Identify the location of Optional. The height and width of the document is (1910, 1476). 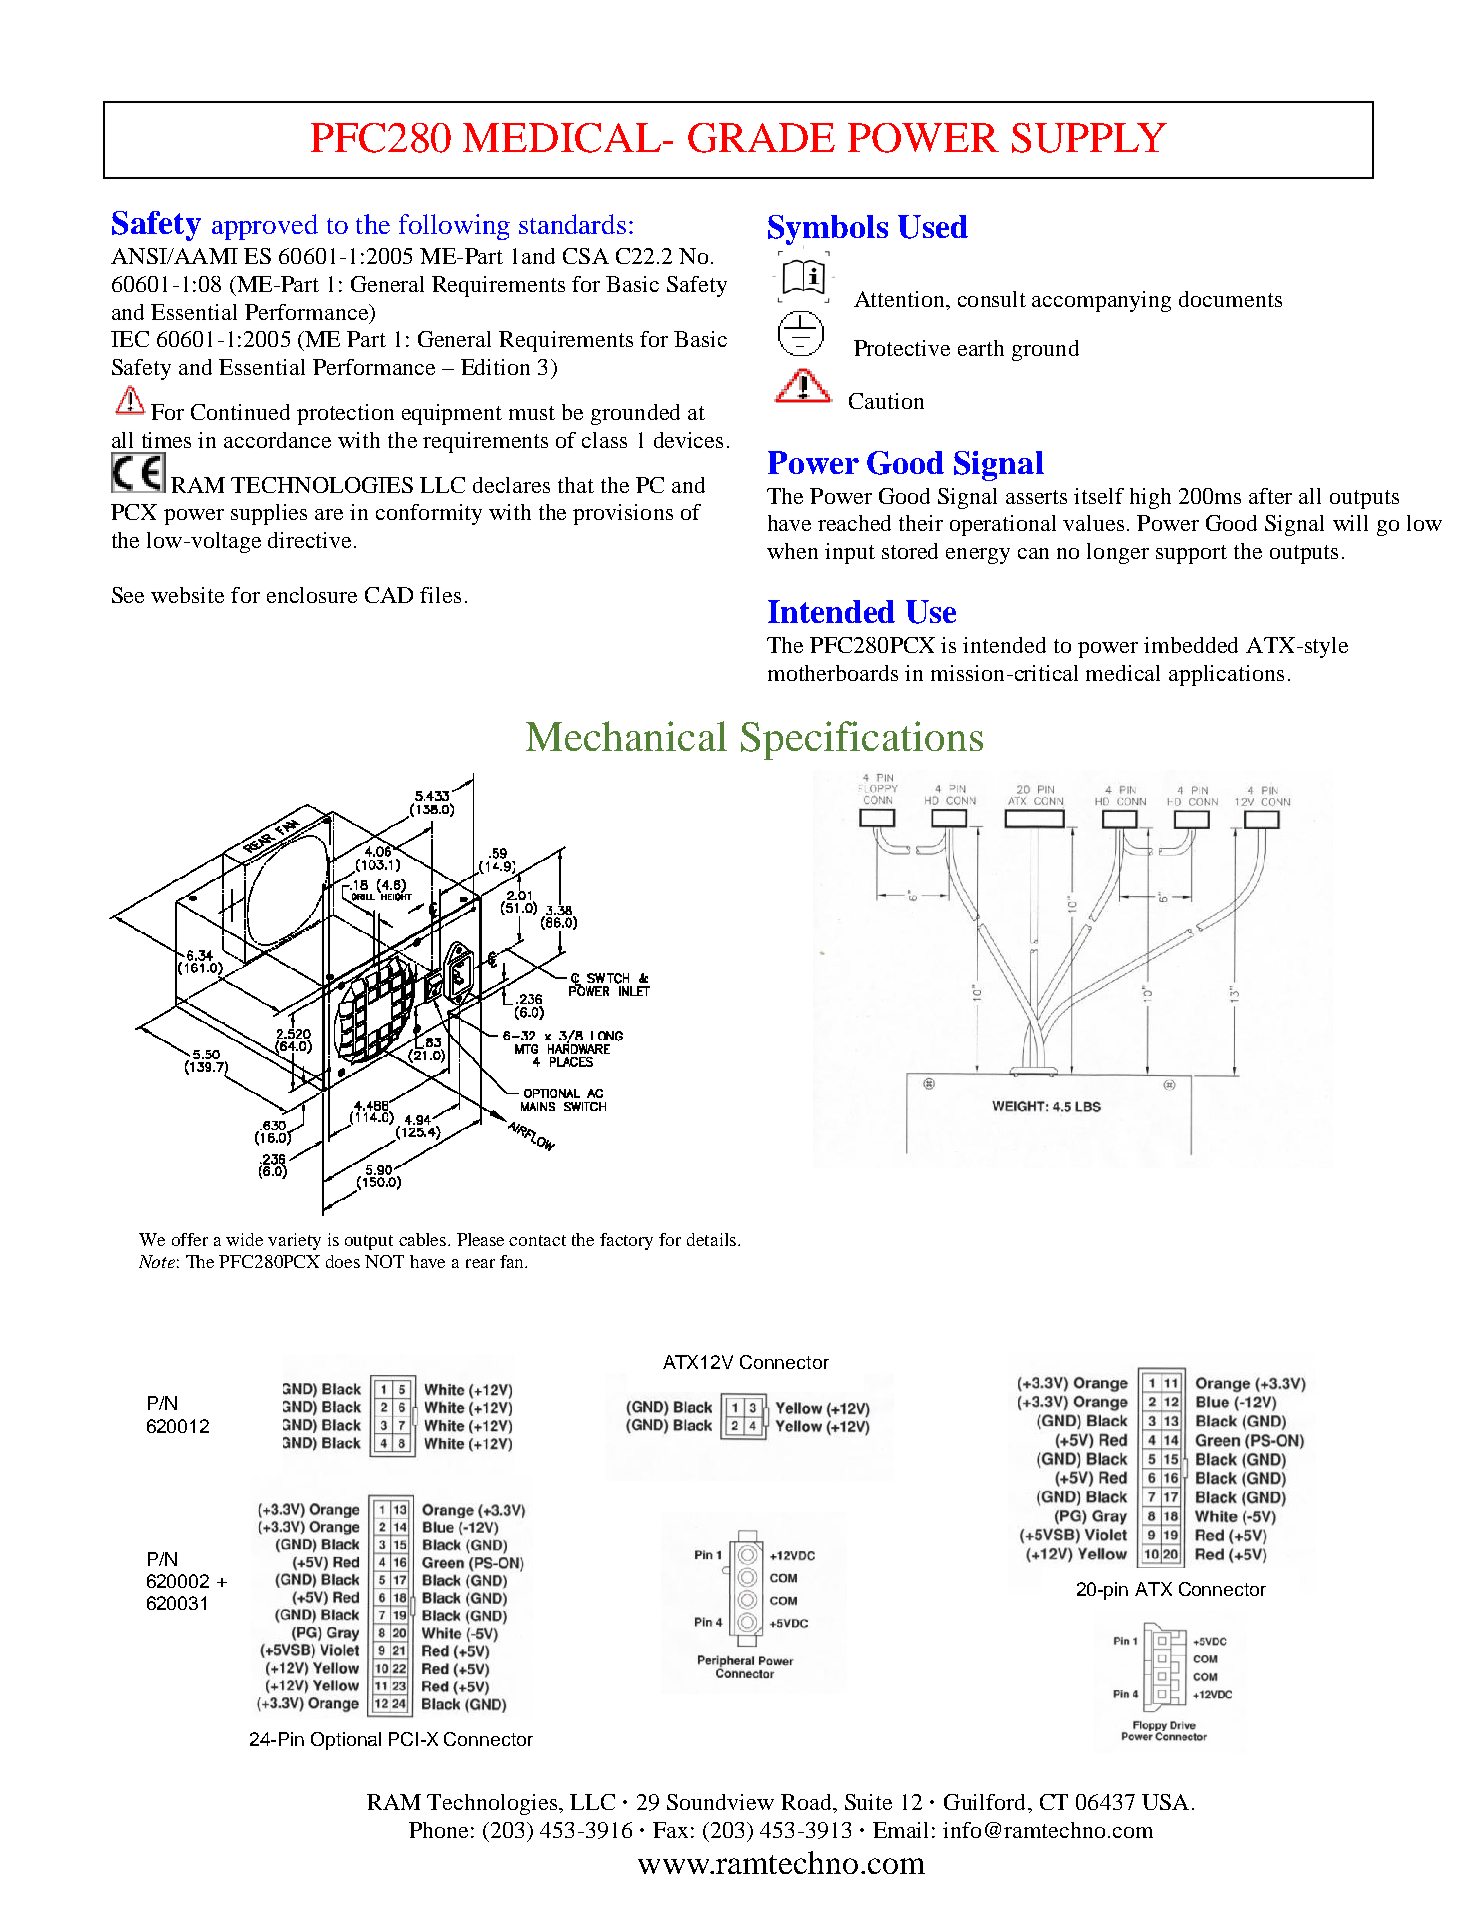
(346, 1741).
